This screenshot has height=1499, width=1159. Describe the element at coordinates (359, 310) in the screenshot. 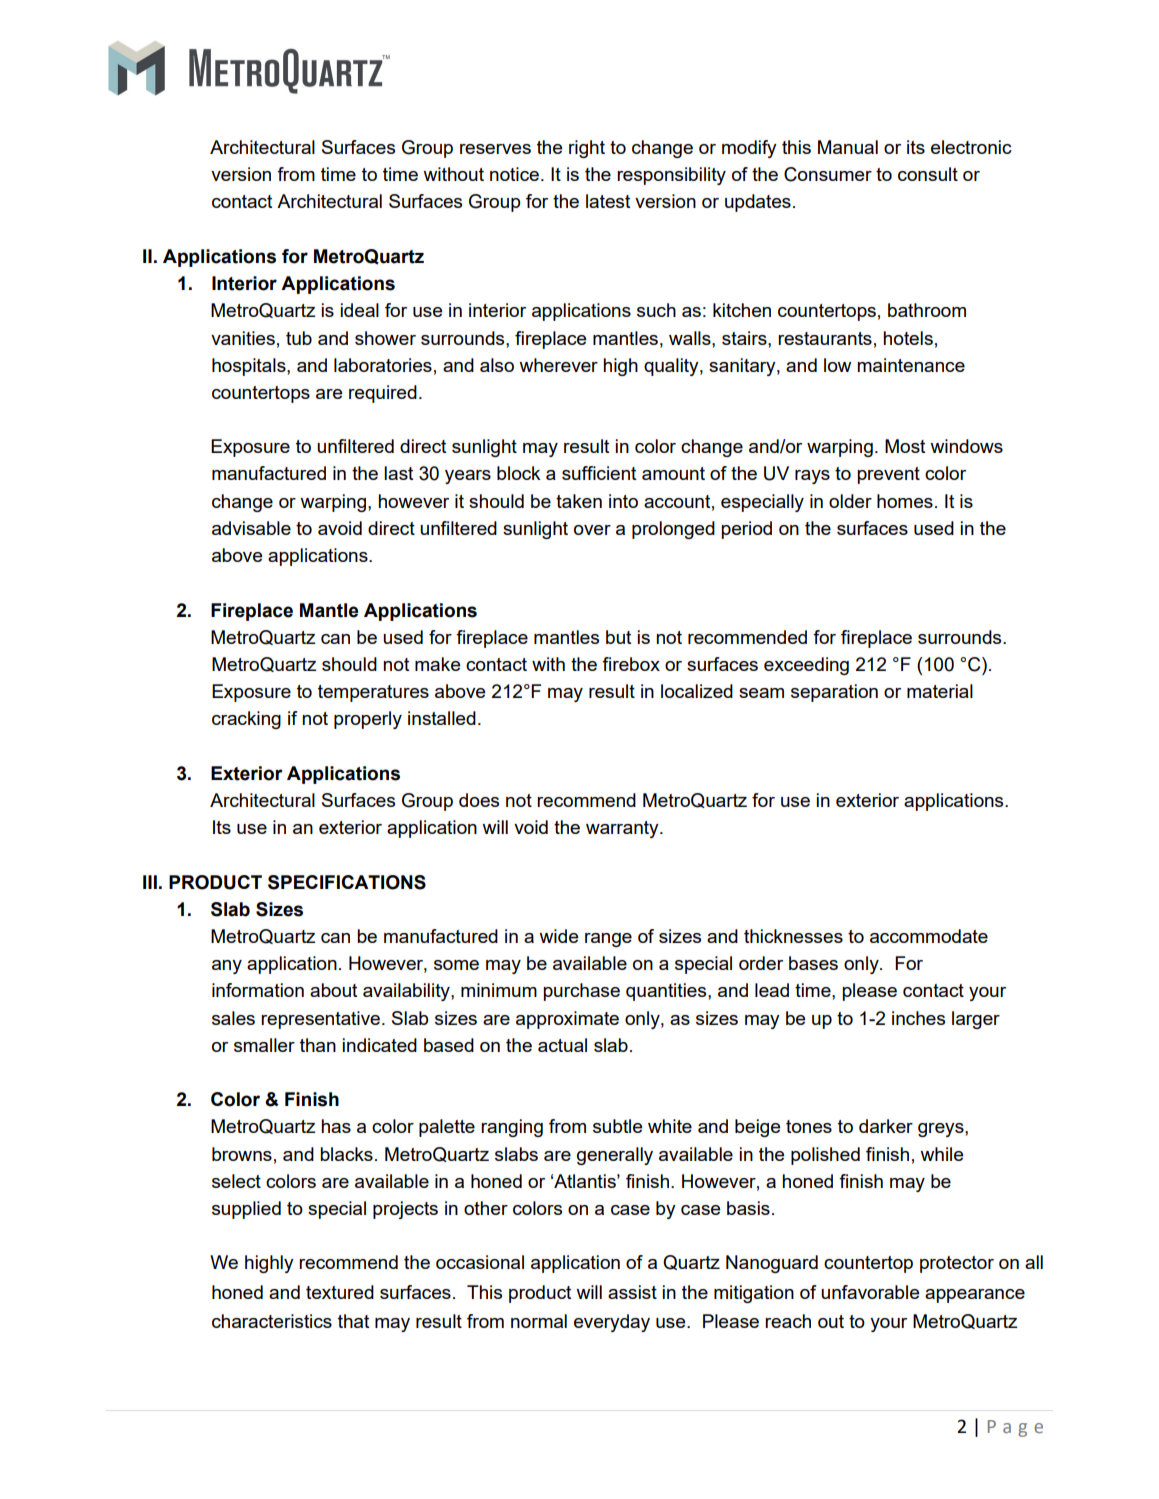

I see `ideal` at that location.
